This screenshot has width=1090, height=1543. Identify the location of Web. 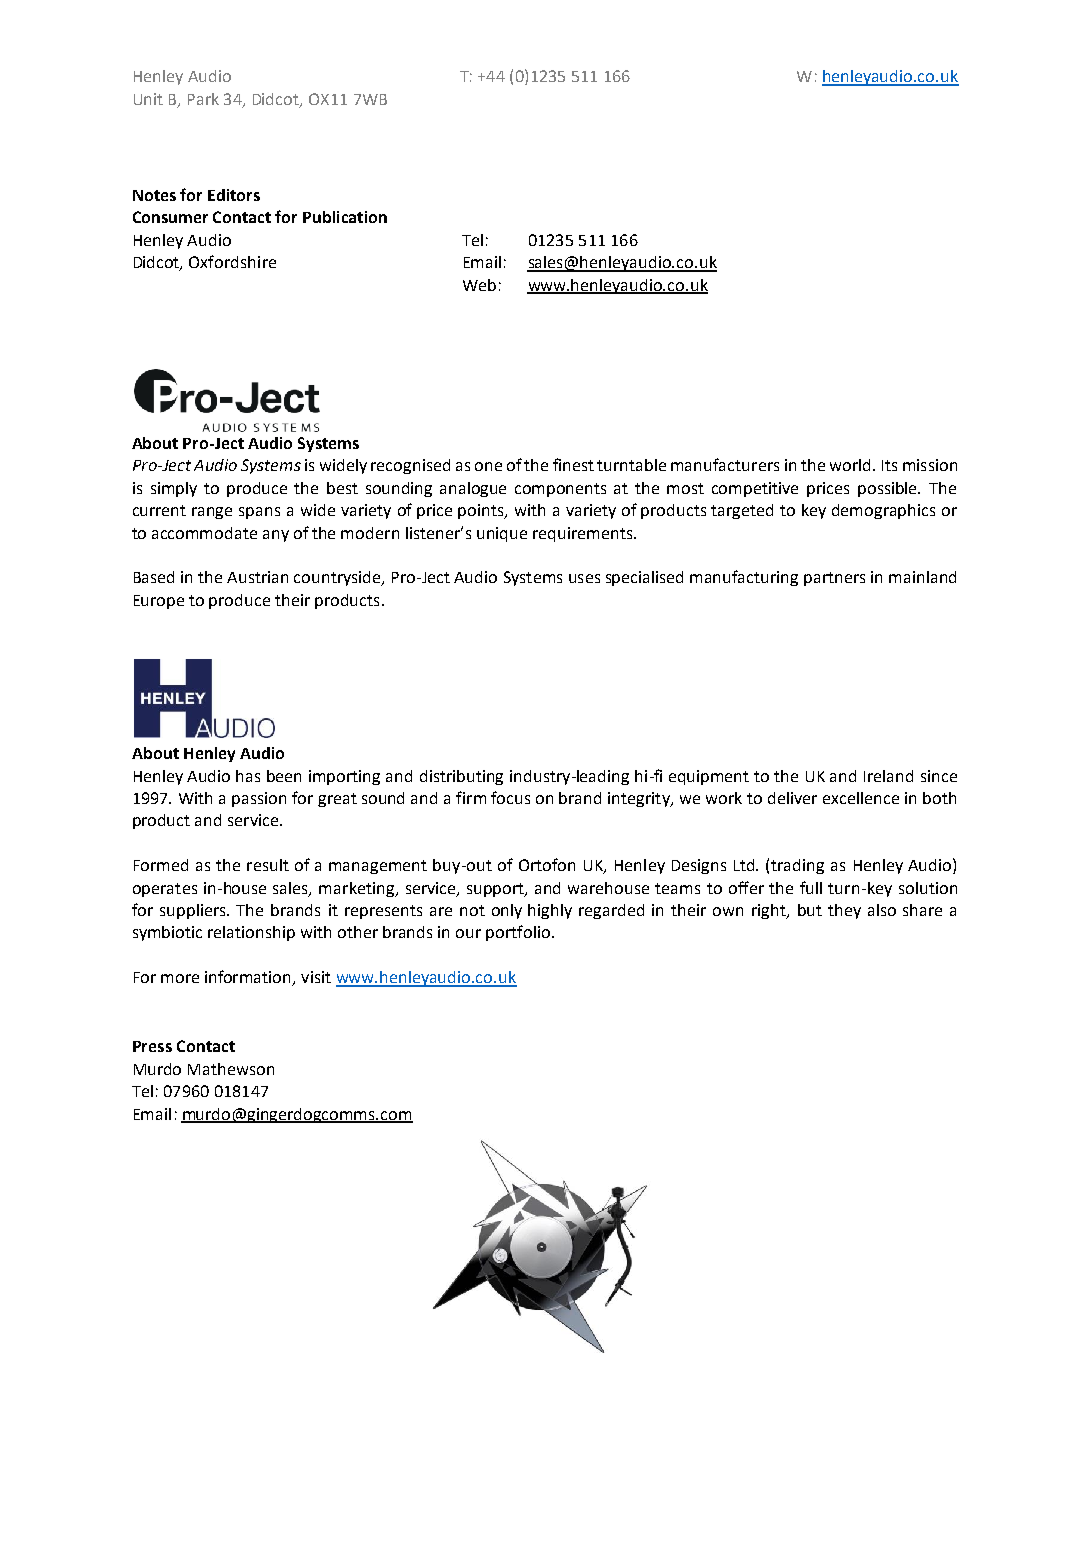
(479, 285).
